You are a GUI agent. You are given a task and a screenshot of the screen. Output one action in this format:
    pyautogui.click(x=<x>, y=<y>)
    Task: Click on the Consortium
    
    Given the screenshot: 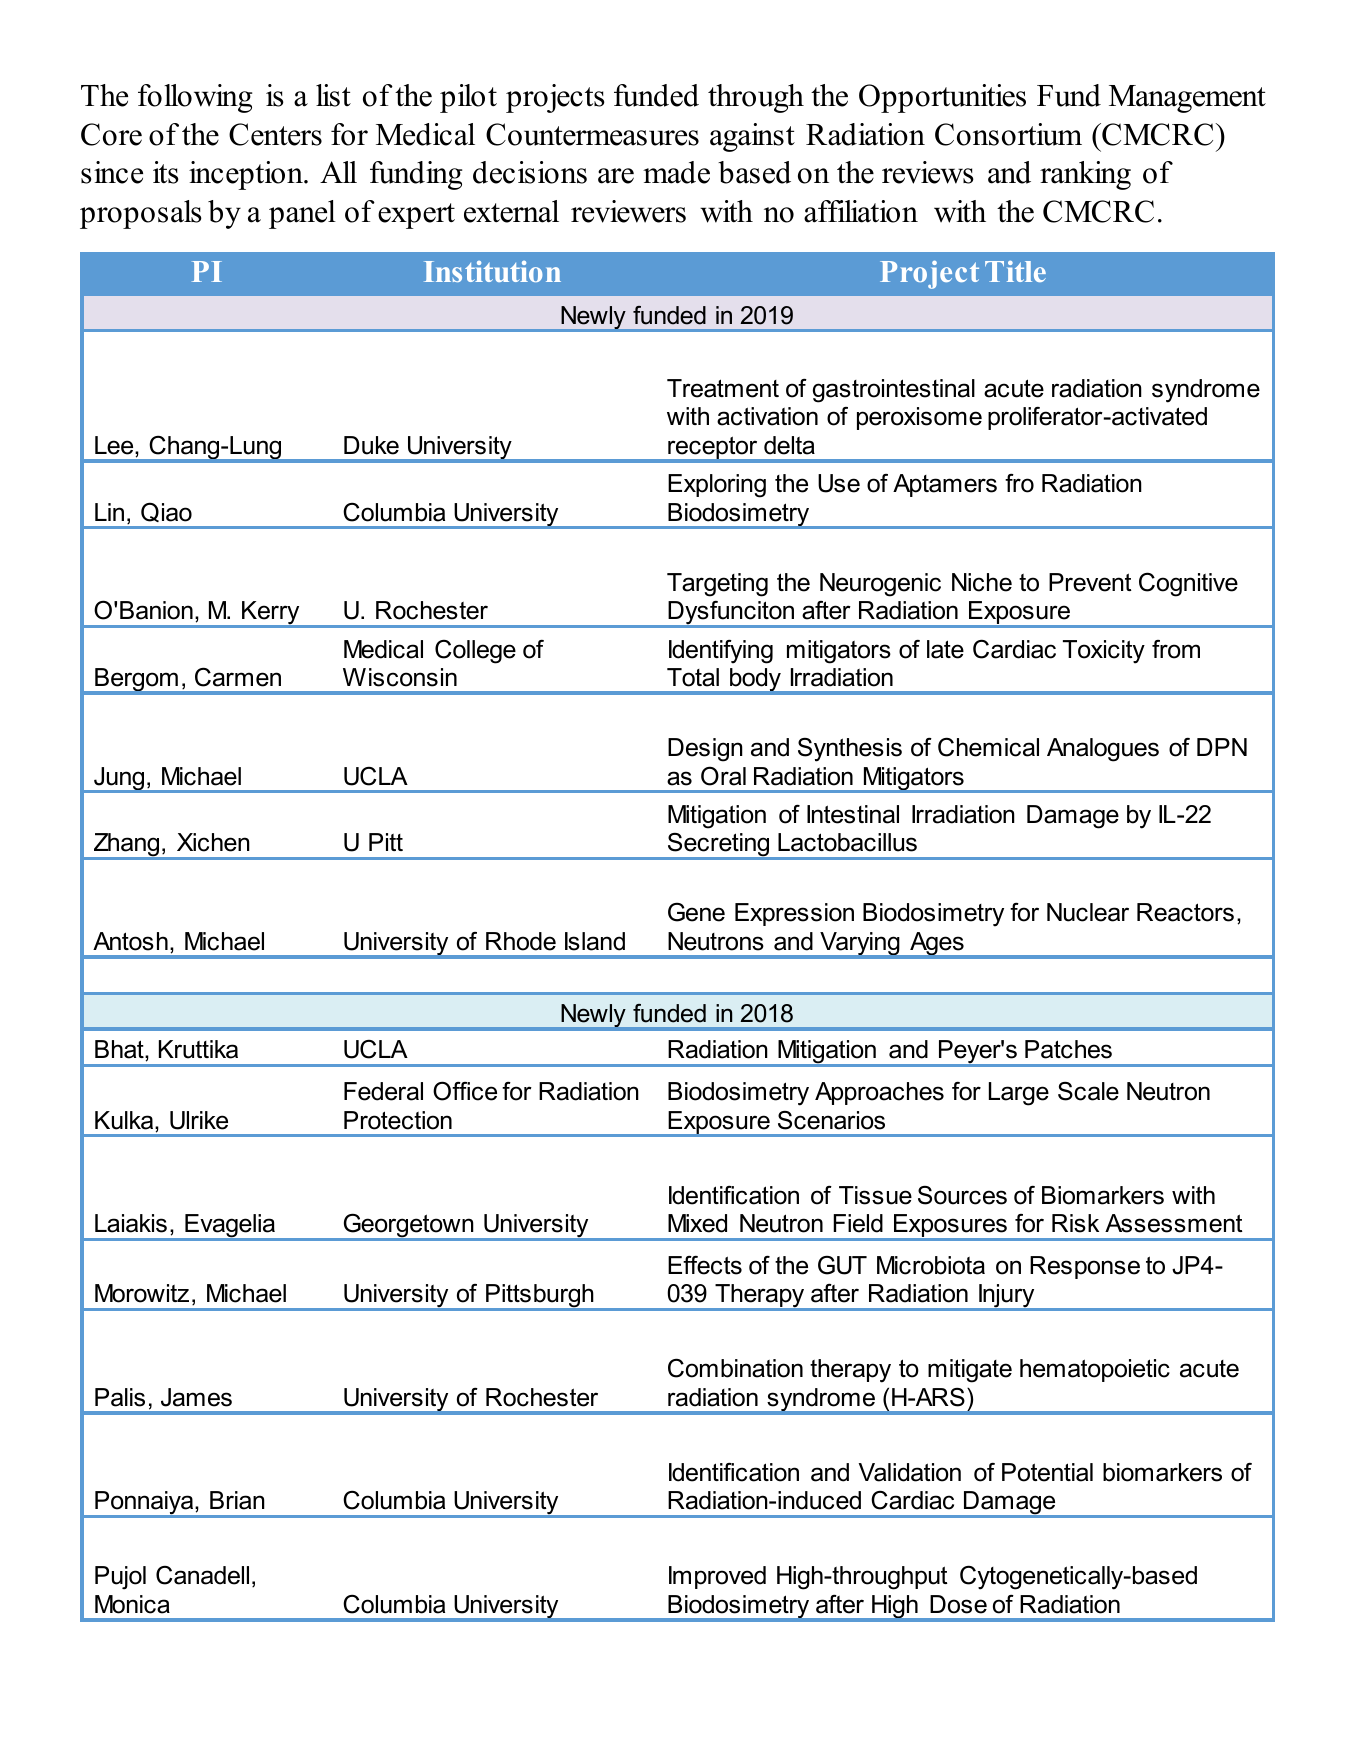 What is the action you would take?
    pyautogui.click(x=1008, y=134)
